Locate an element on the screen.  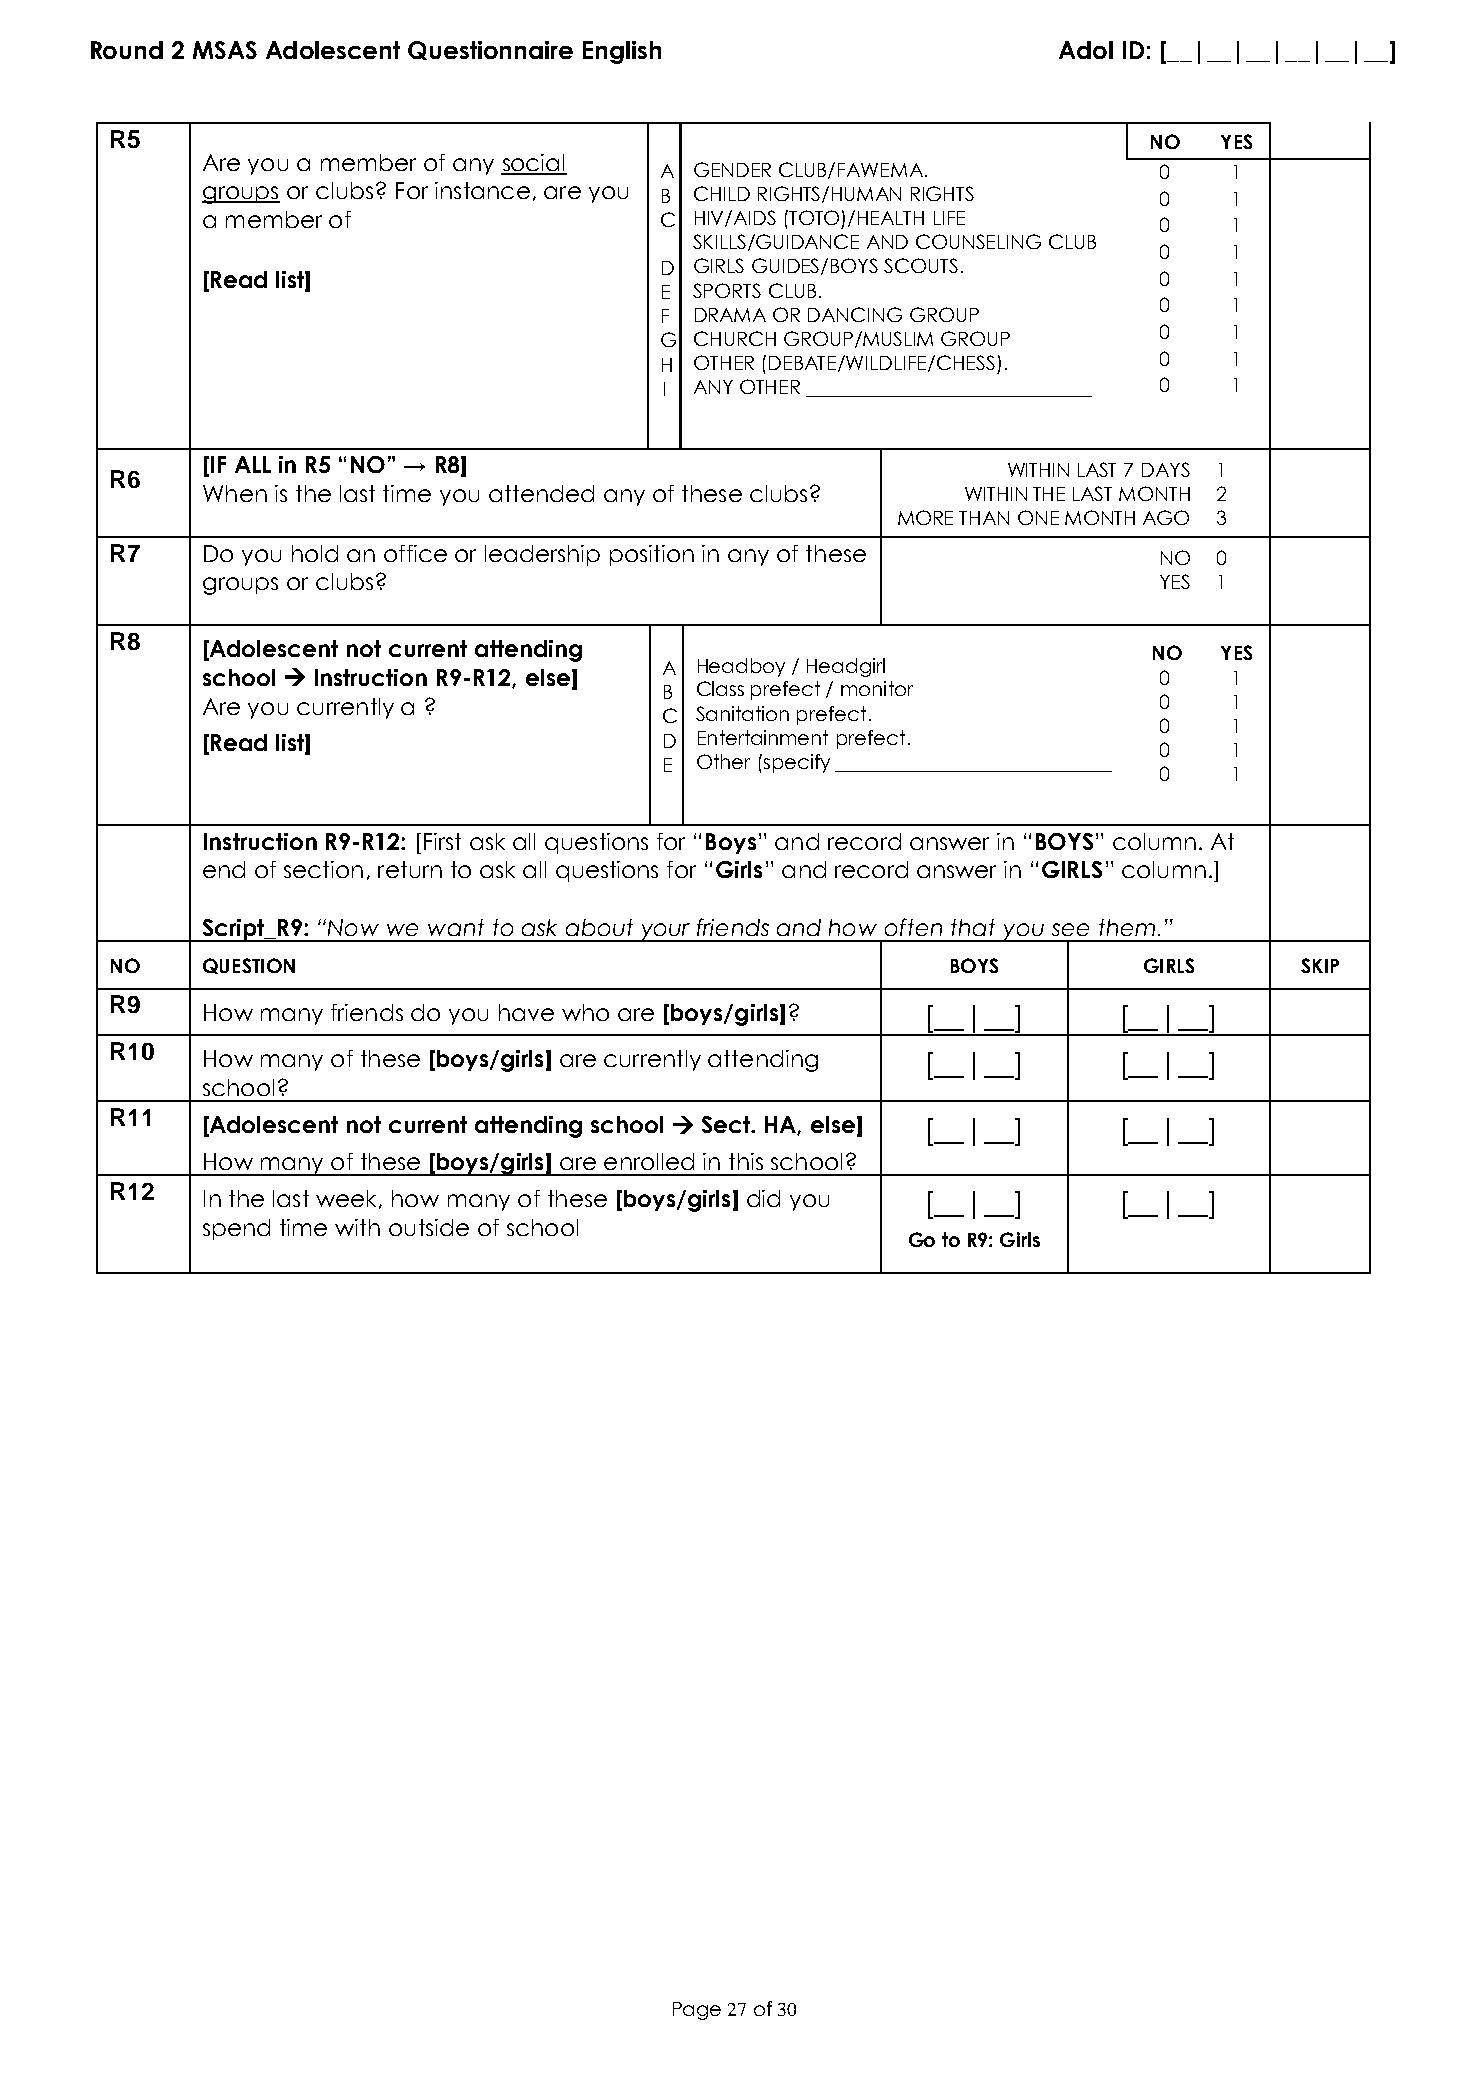
them is located at coordinates (1127, 927).
